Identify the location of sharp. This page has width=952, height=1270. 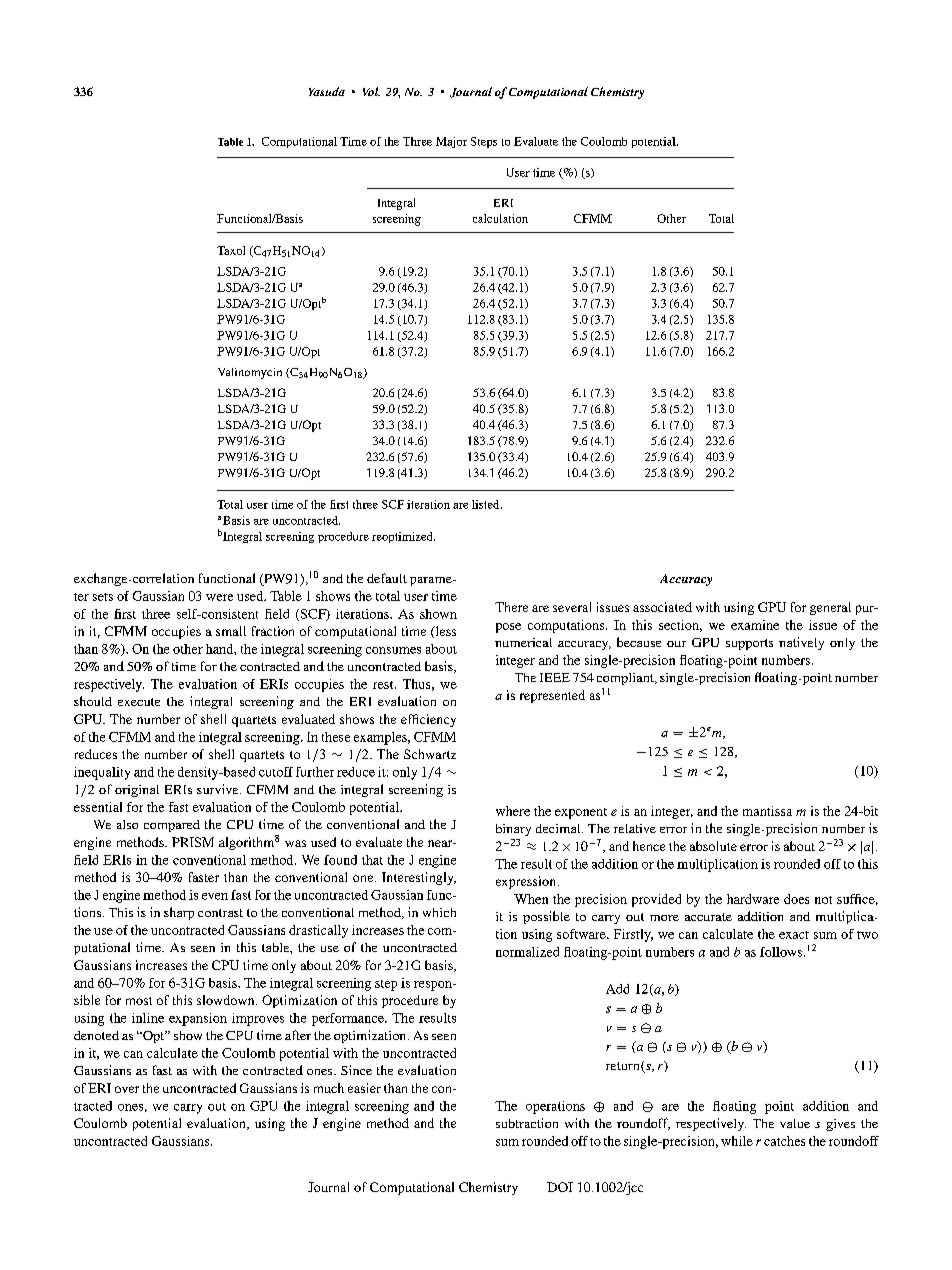
(179, 913).
